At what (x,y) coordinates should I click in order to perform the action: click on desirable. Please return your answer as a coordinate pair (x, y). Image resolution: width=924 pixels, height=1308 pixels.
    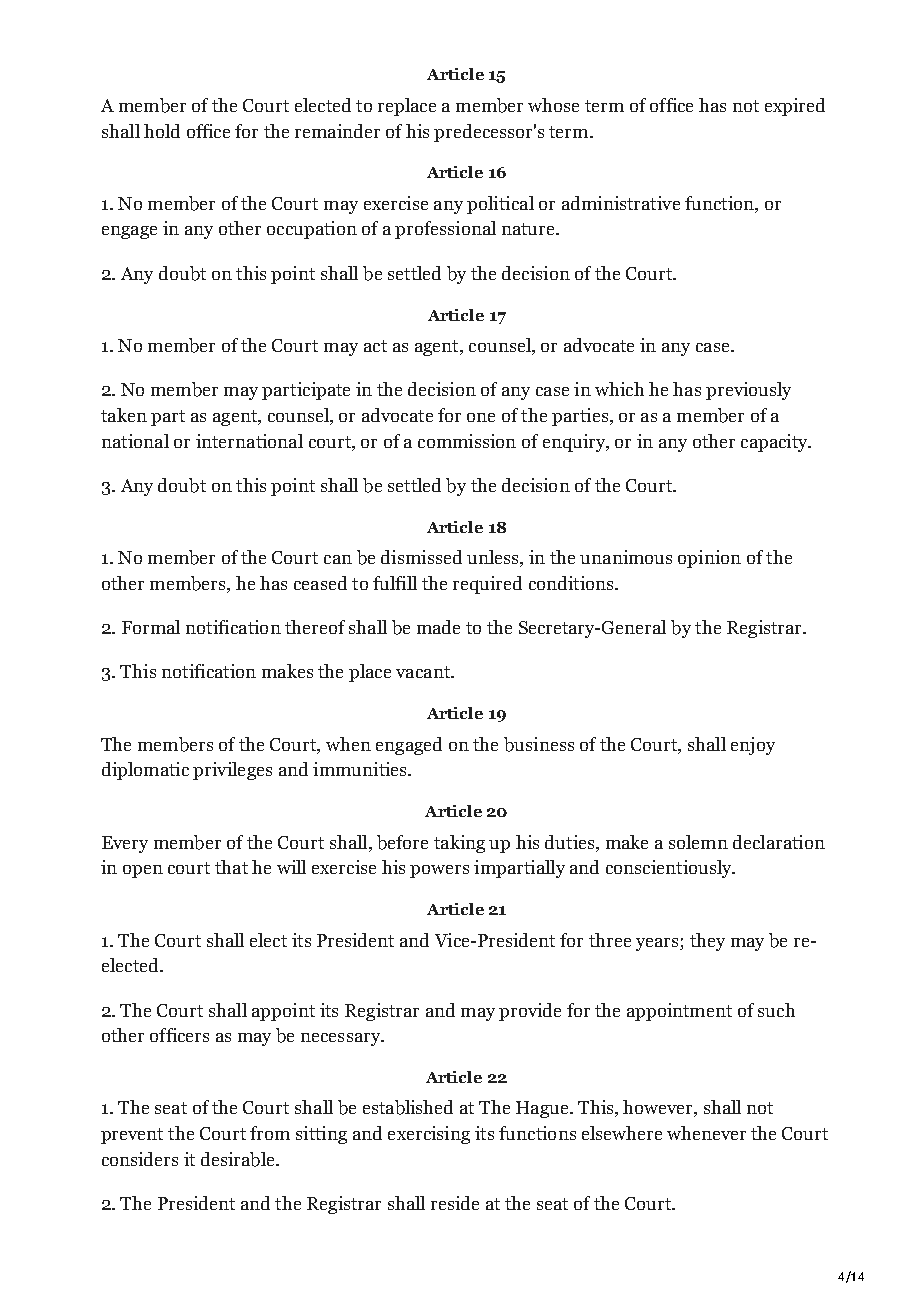
    Looking at the image, I should click on (239, 1159).
